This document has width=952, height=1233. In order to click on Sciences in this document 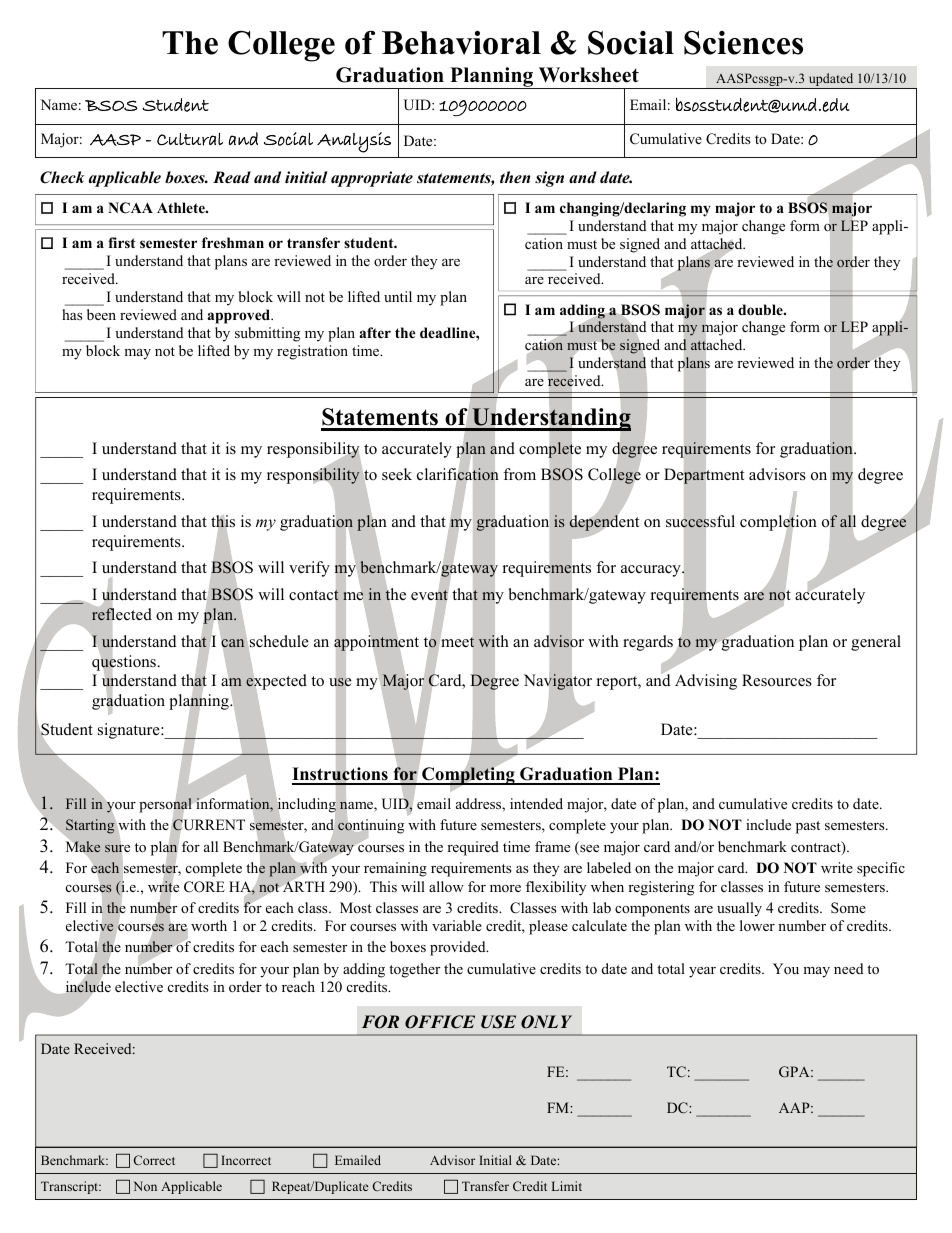, I will do `click(743, 42)`.
